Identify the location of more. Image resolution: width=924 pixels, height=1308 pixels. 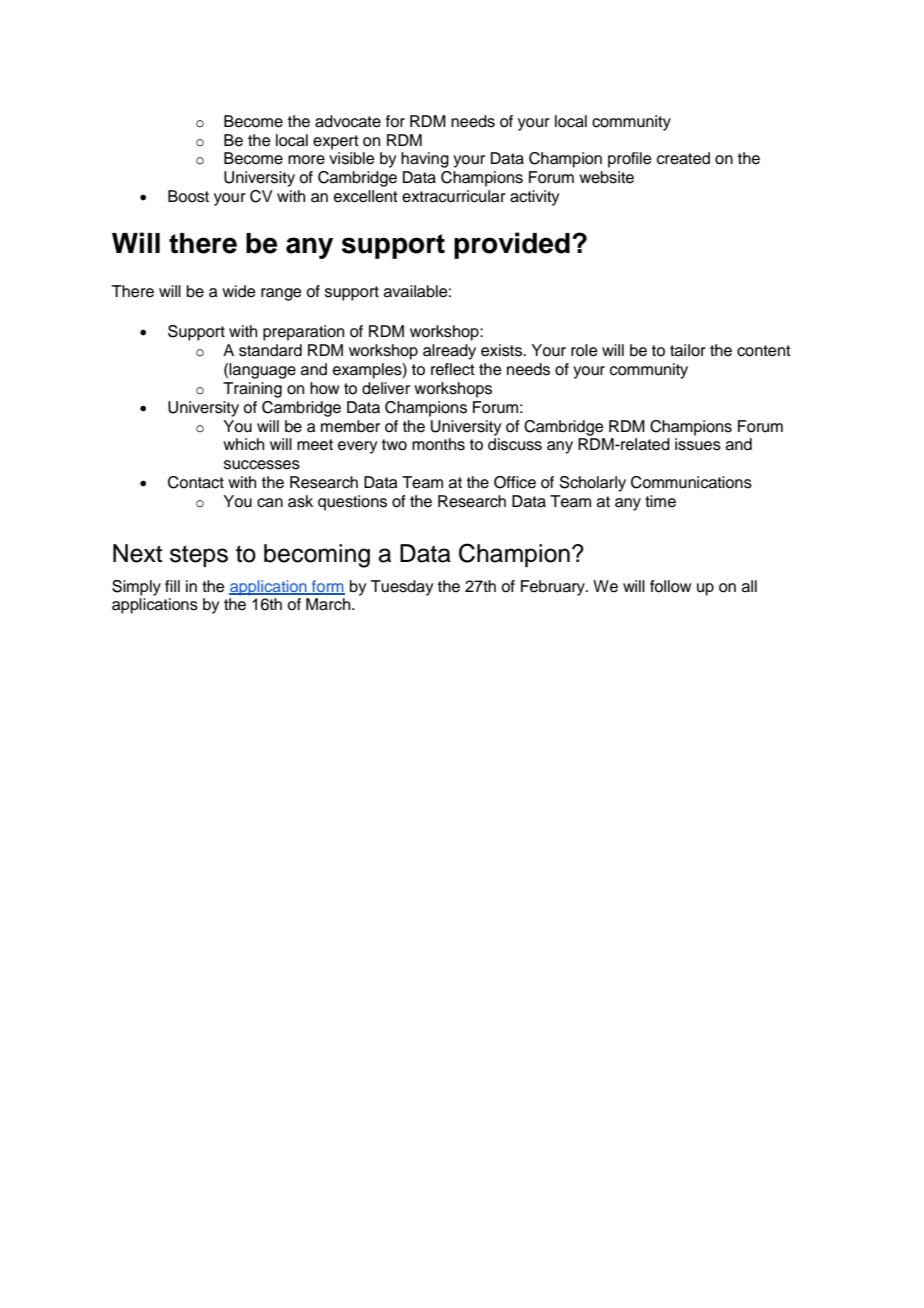
(306, 160).
